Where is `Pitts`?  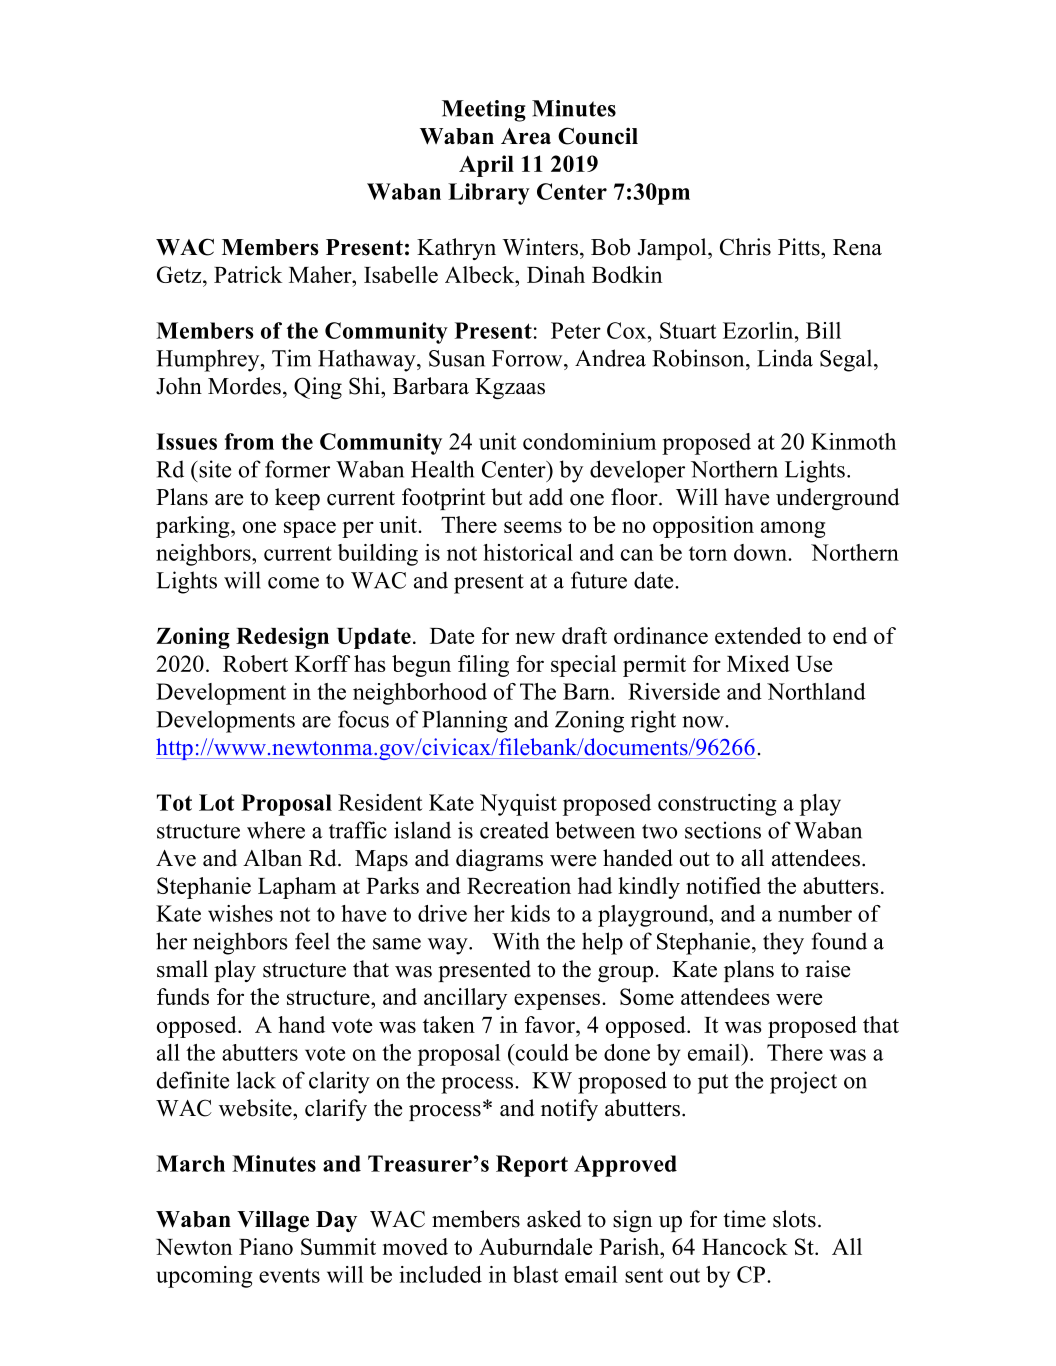 Pitts is located at coordinates (800, 247).
